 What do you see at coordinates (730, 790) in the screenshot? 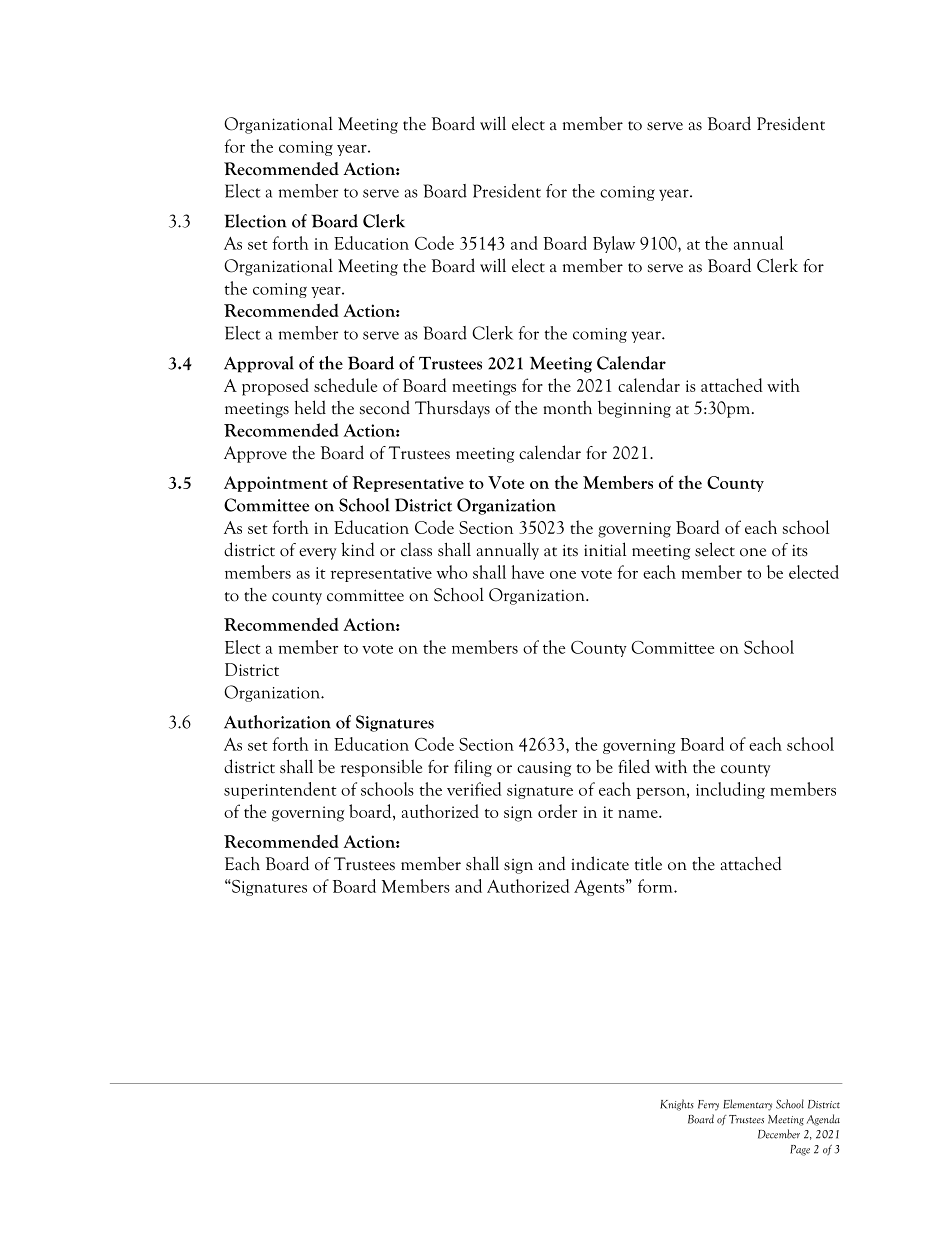
I see `including` at bounding box center [730, 790].
